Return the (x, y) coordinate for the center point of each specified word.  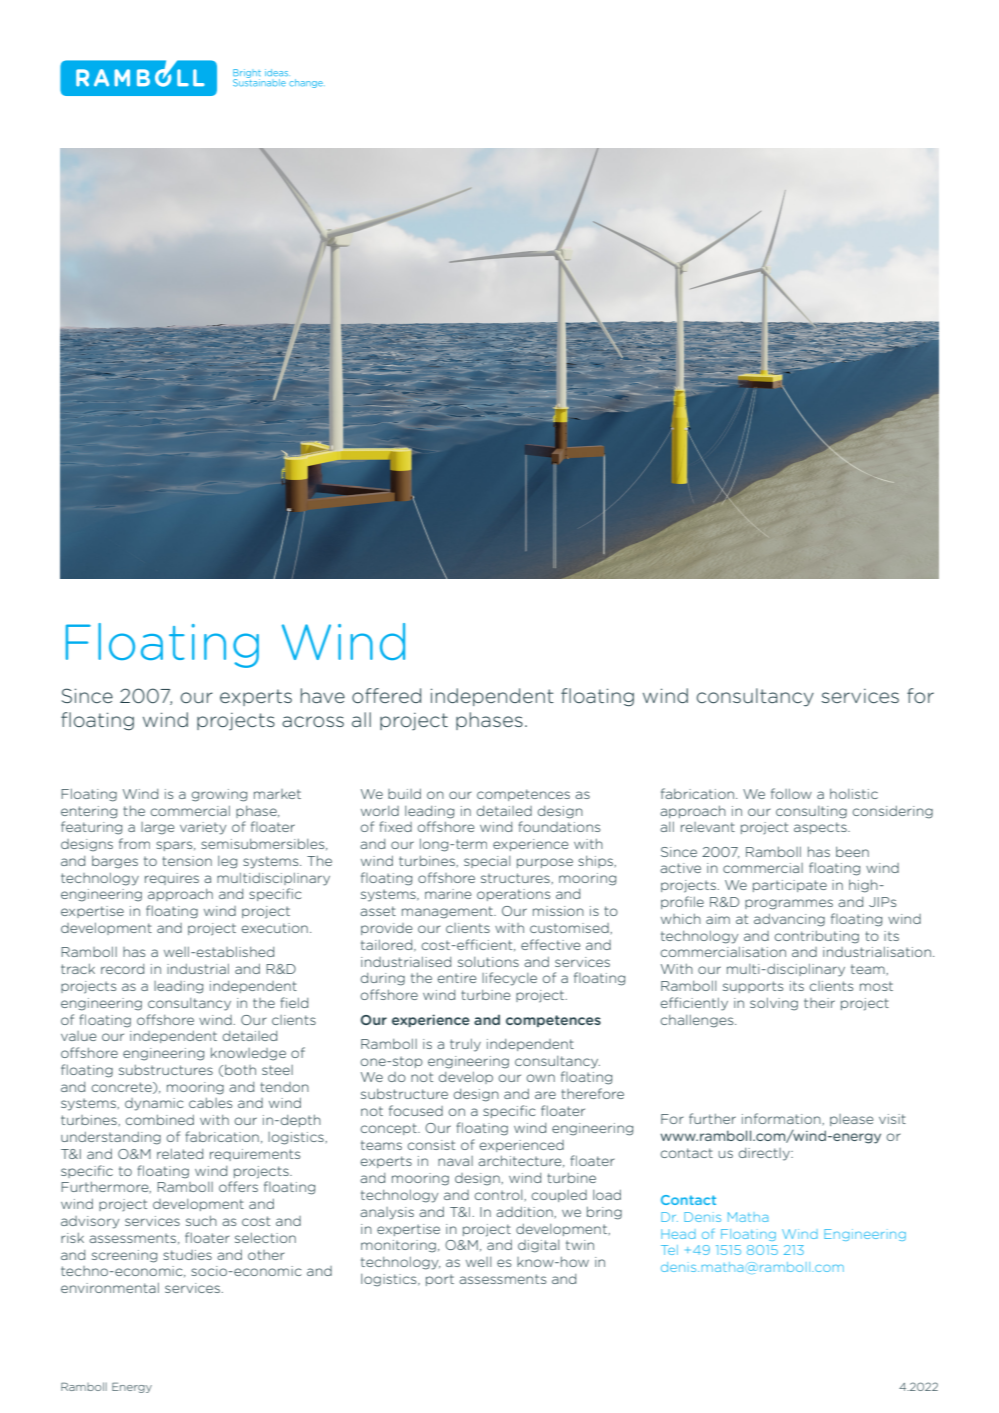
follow (791, 793)
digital (538, 1246)
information (781, 1118)
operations (513, 895)
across (313, 721)
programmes (789, 904)
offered (386, 695)
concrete (122, 1088)
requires (172, 879)
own (540, 1078)
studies (187, 1255)
